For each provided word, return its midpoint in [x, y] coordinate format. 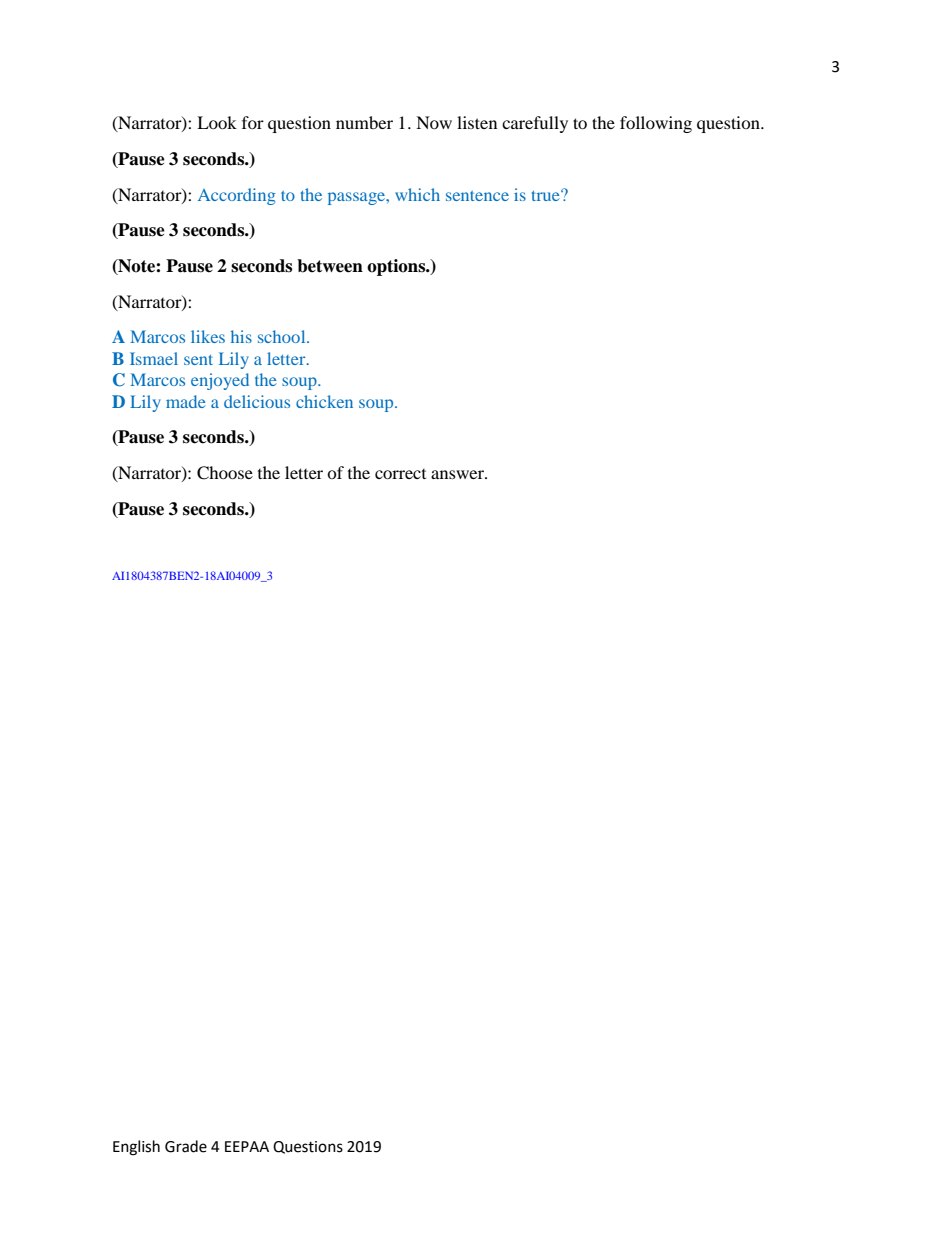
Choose [225, 473]
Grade [186, 1146]
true [547, 195]
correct [400, 474]
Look [217, 122]
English [136, 1148]
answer [458, 474]
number [364, 122]
